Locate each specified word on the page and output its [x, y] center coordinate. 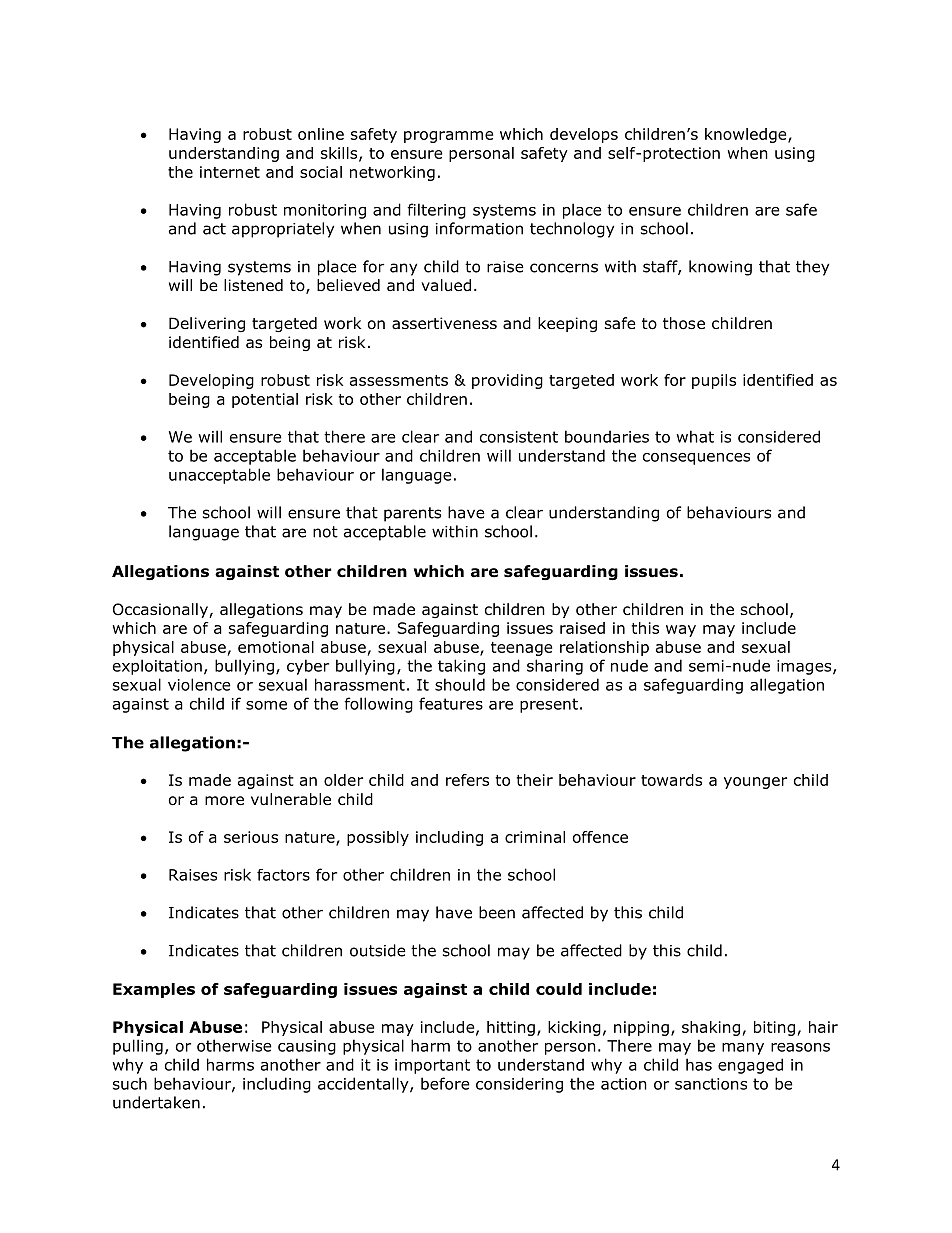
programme [448, 137]
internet [230, 172]
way [681, 631]
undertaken [156, 1102]
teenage [521, 649]
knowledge [747, 135]
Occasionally [161, 610]
